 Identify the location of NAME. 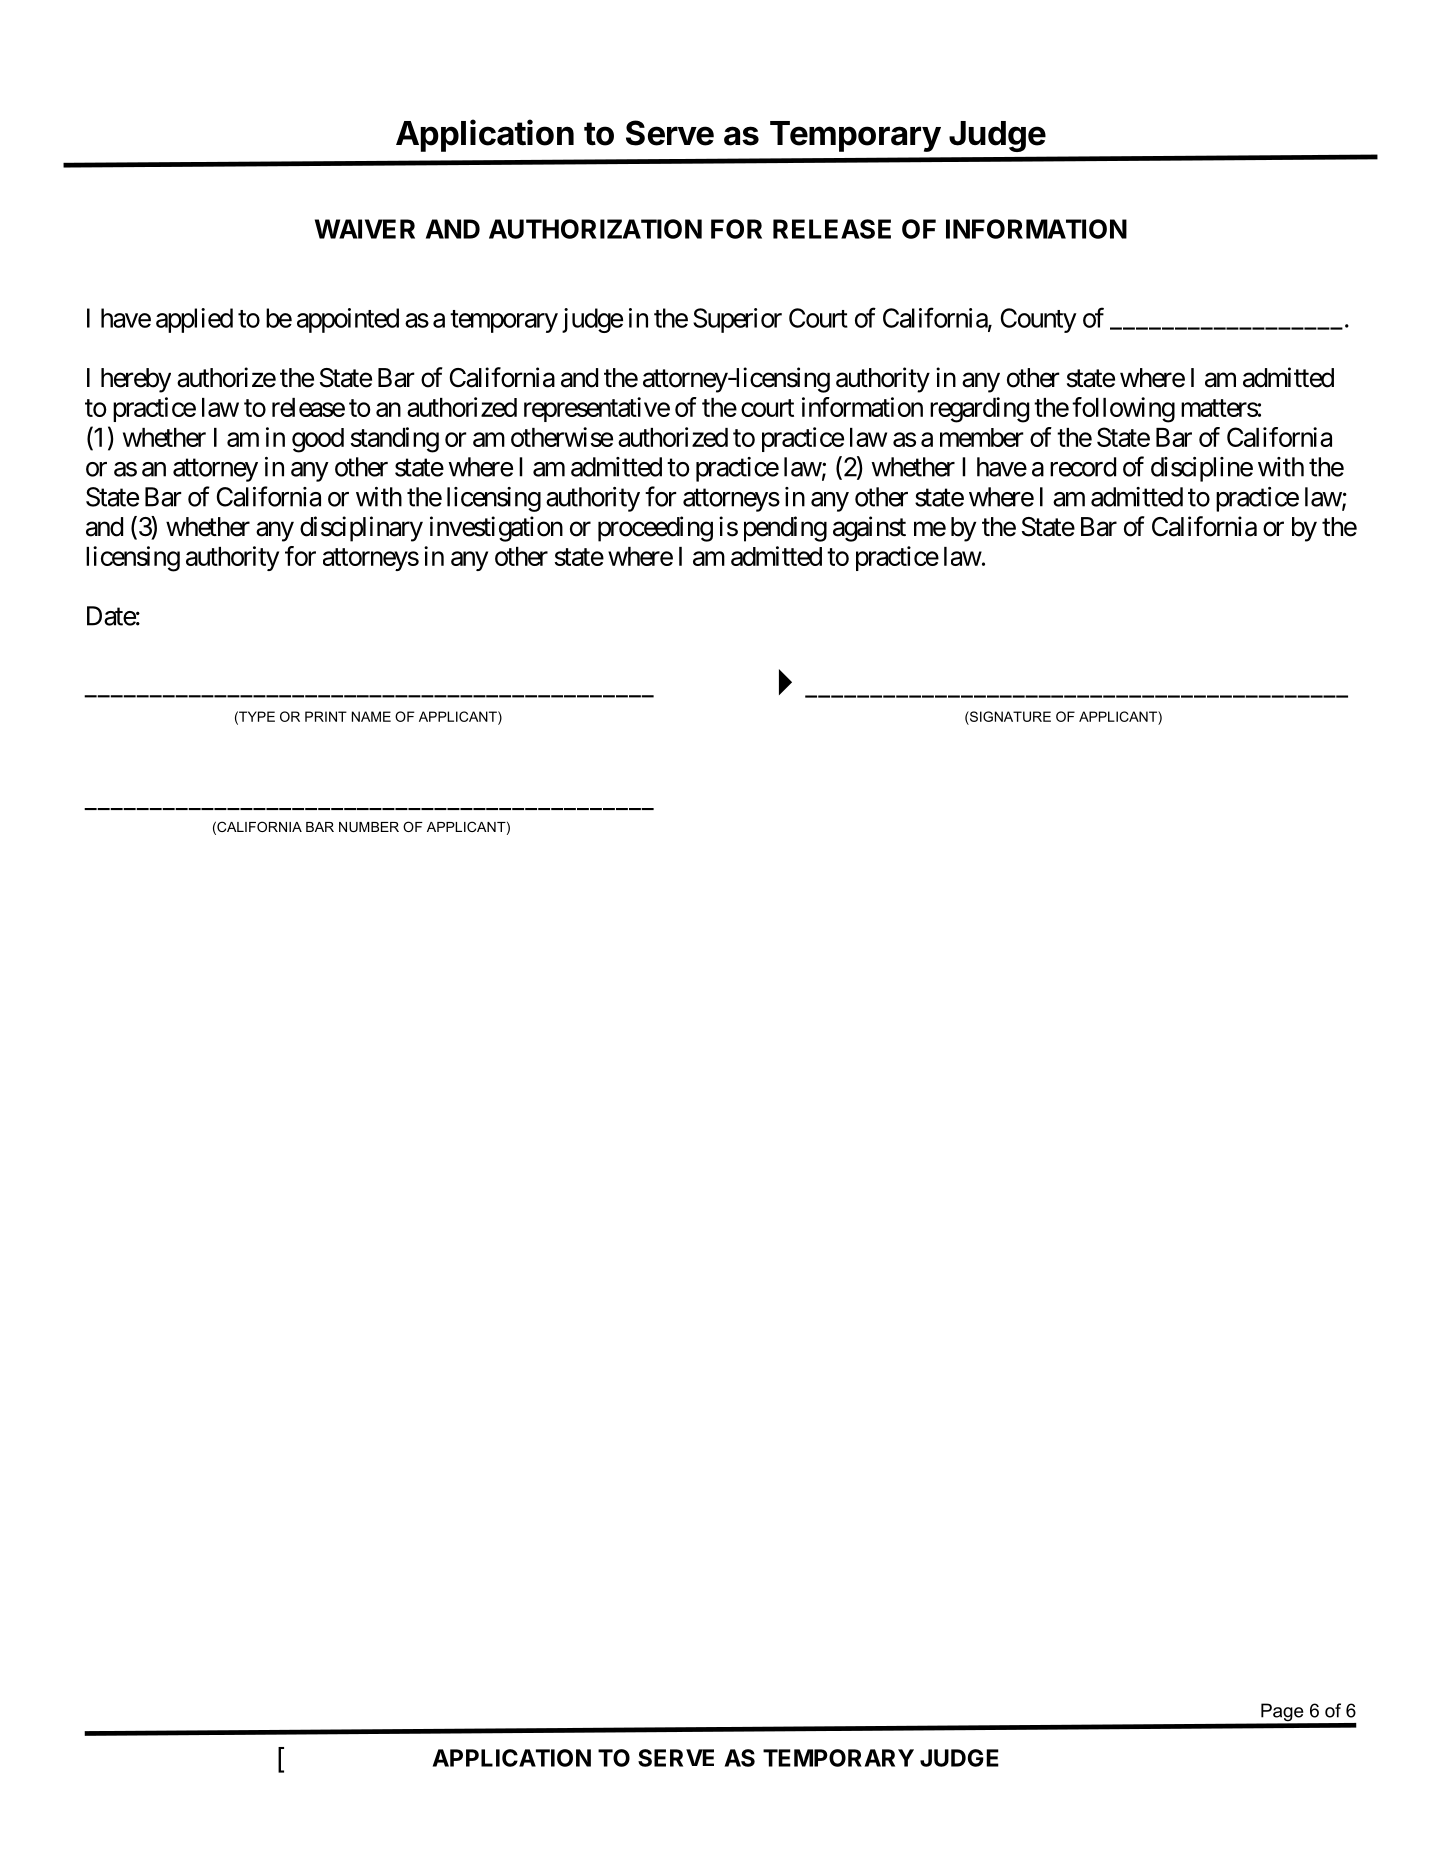
(371, 716).
